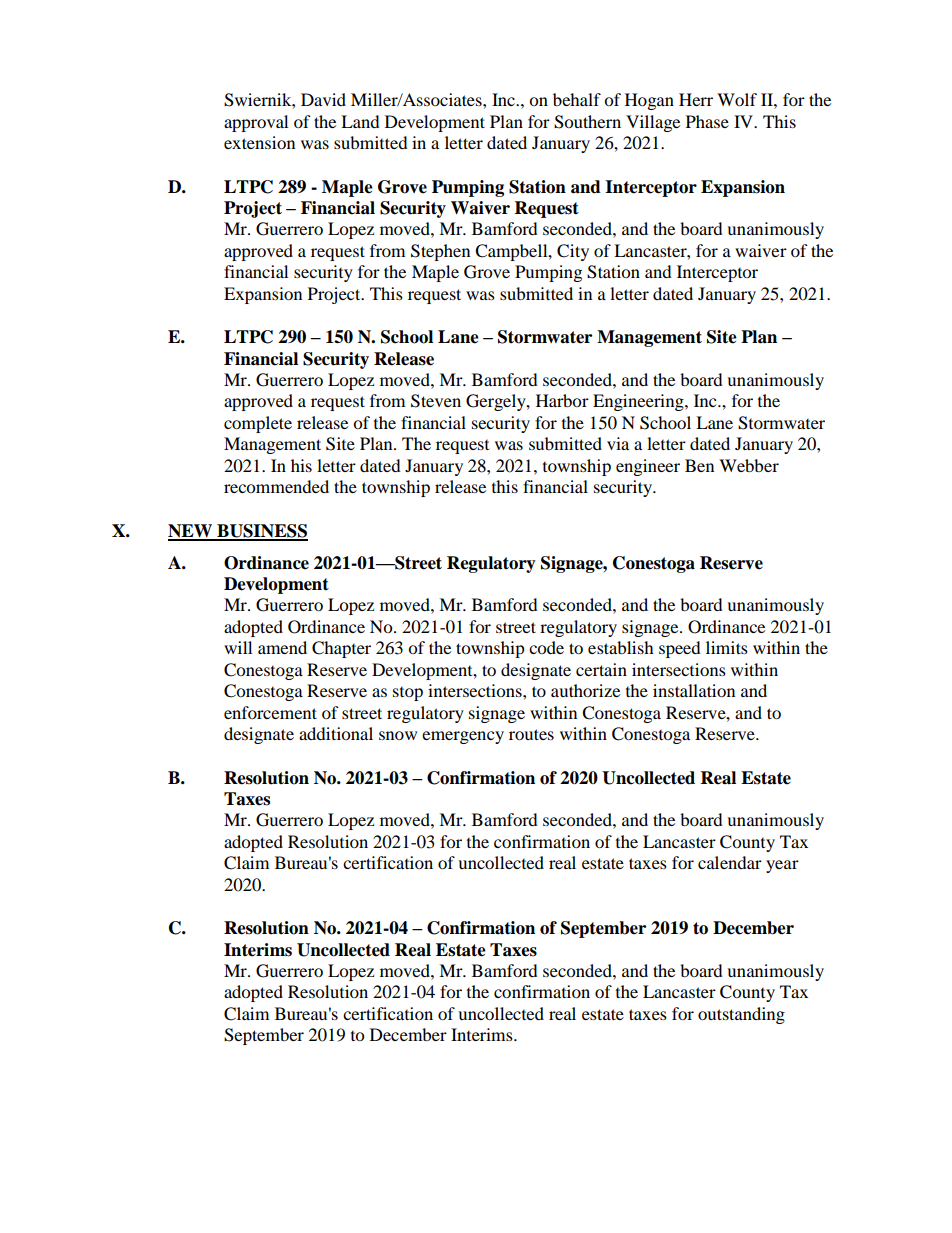 This screenshot has width=952, height=1233. What do you see at coordinates (270, 712) in the screenshot?
I see `enforcement` at bounding box center [270, 712].
